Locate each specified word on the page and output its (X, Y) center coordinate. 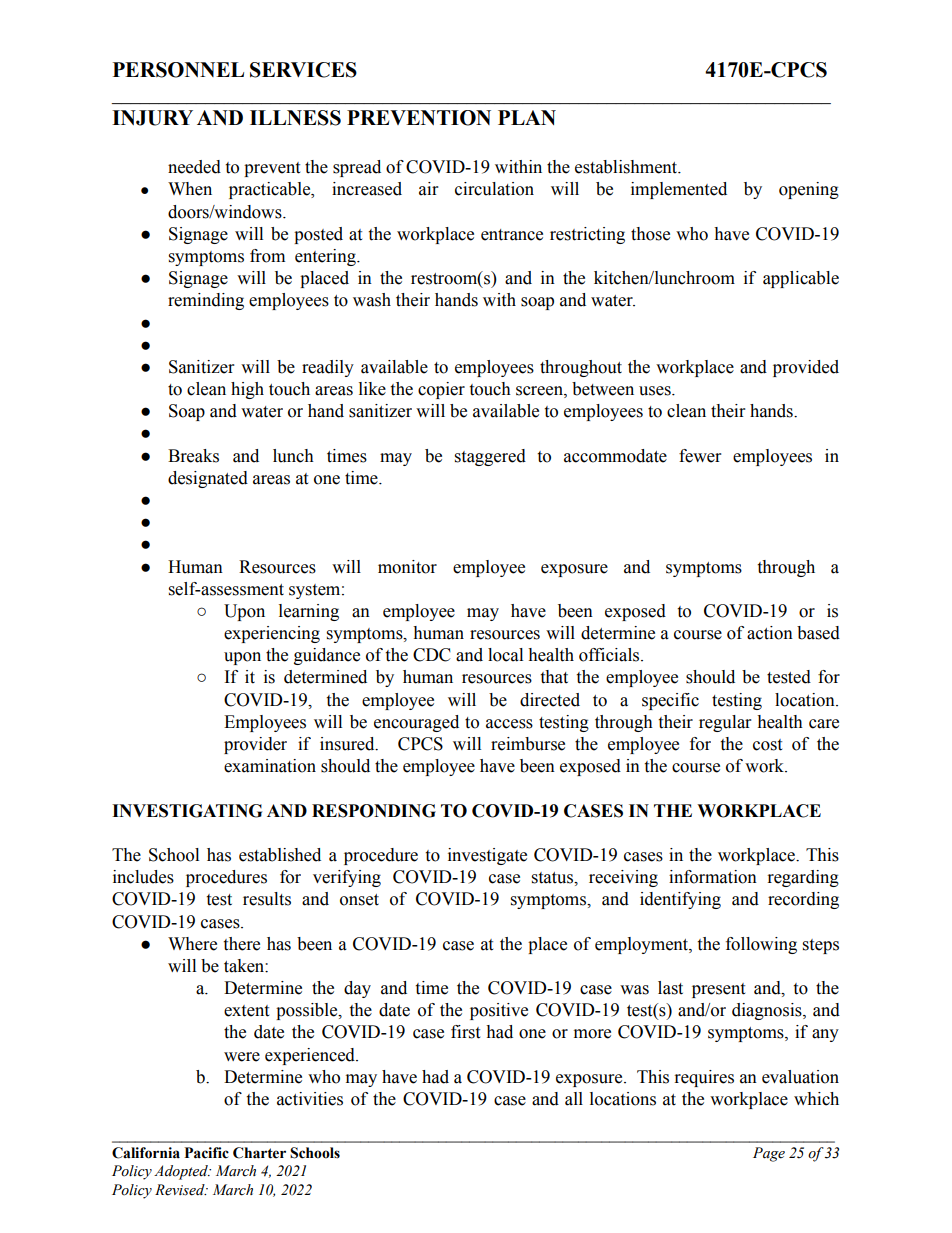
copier (441, 390)
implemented (679, 190)
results (267, 899)
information (713, 877)
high (247, 390)
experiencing (272, 634)
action (770, 633)
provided (806, 368)
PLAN (527, 117)
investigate (487, 856)
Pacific (206, 1153)
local (505, 655)
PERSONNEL (178, 70)
